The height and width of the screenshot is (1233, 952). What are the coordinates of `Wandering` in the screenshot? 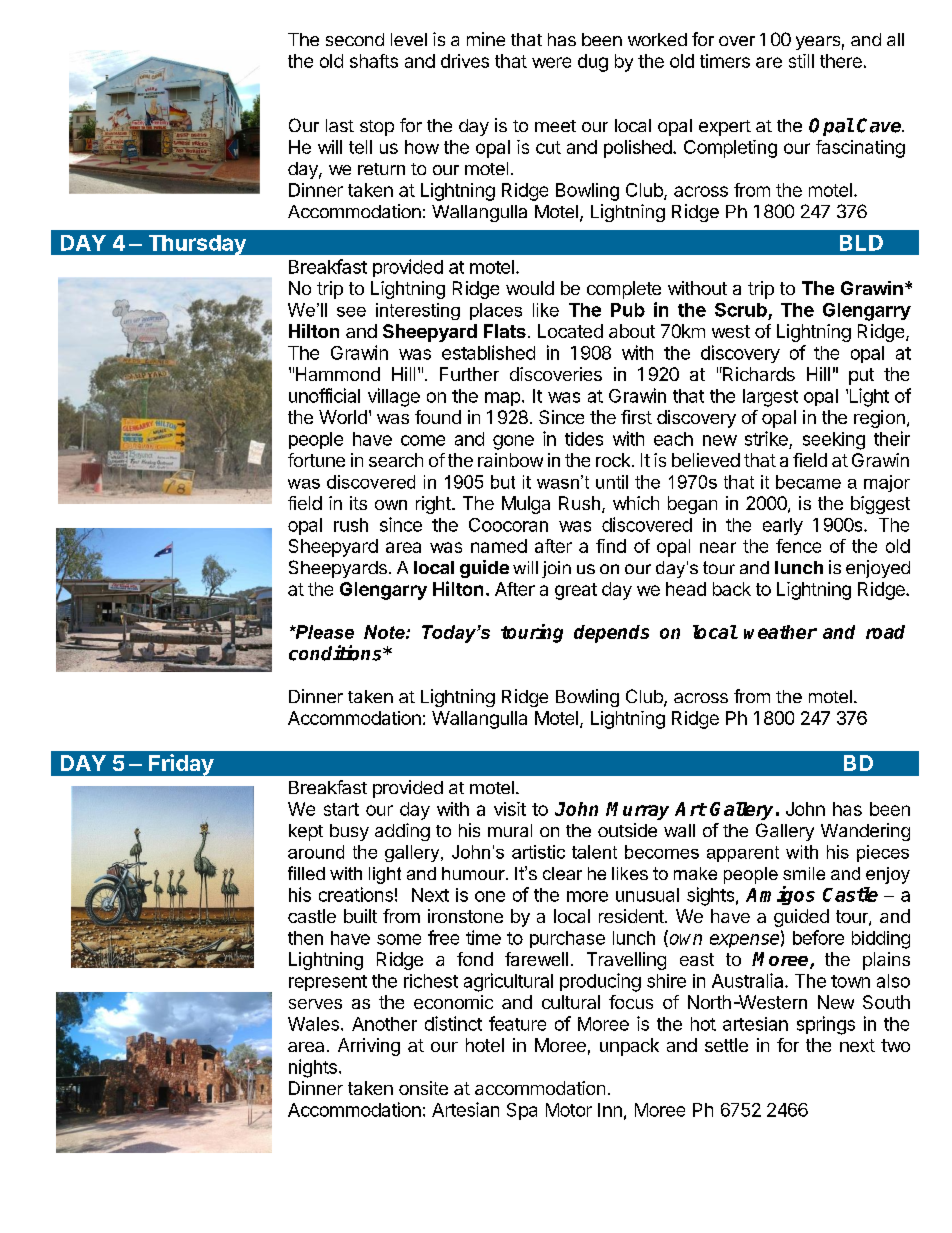 It's located at (865, 832).
